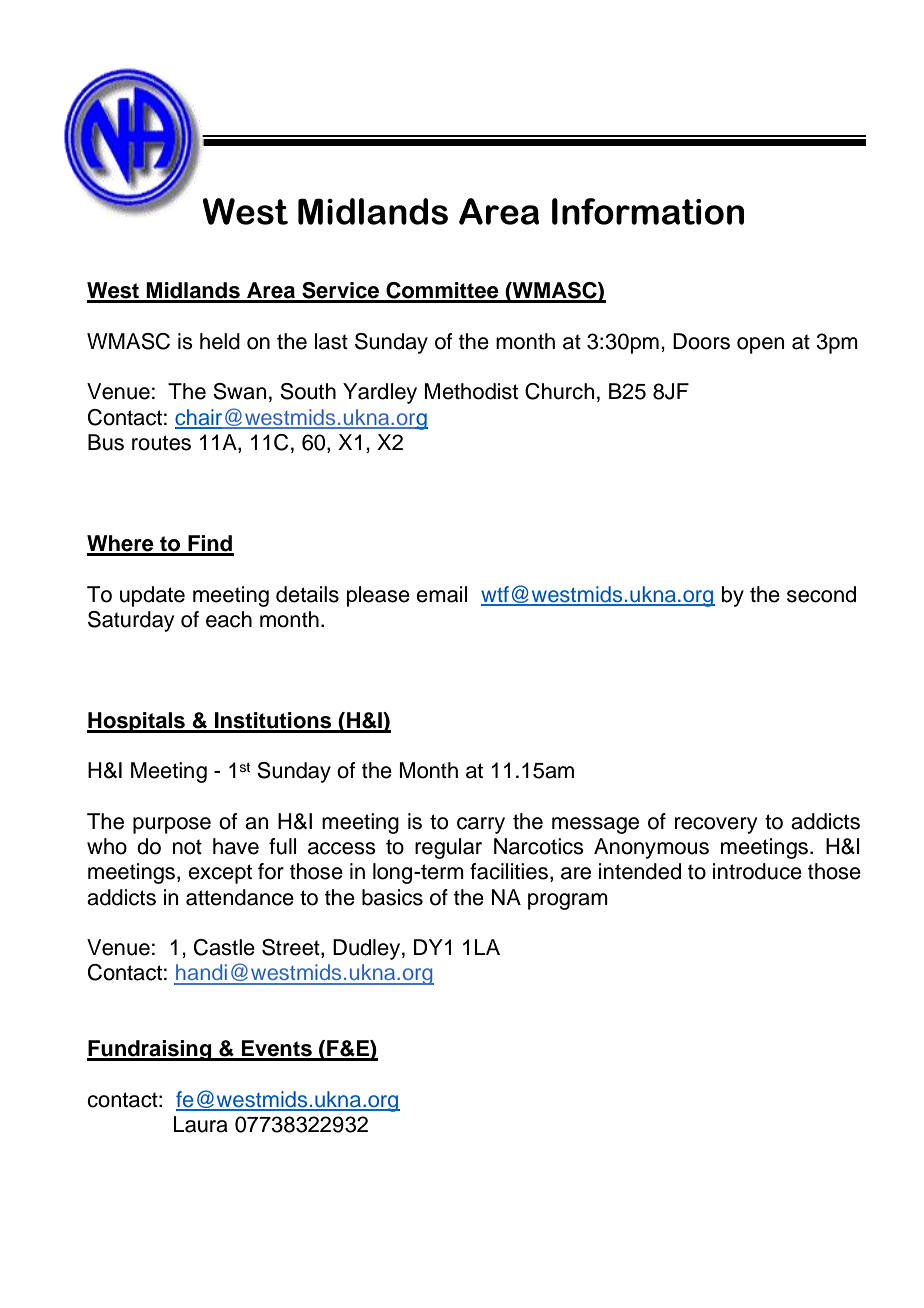  Describe the element at coordinates (292, 948) in the page. I see `Street` at that location.
